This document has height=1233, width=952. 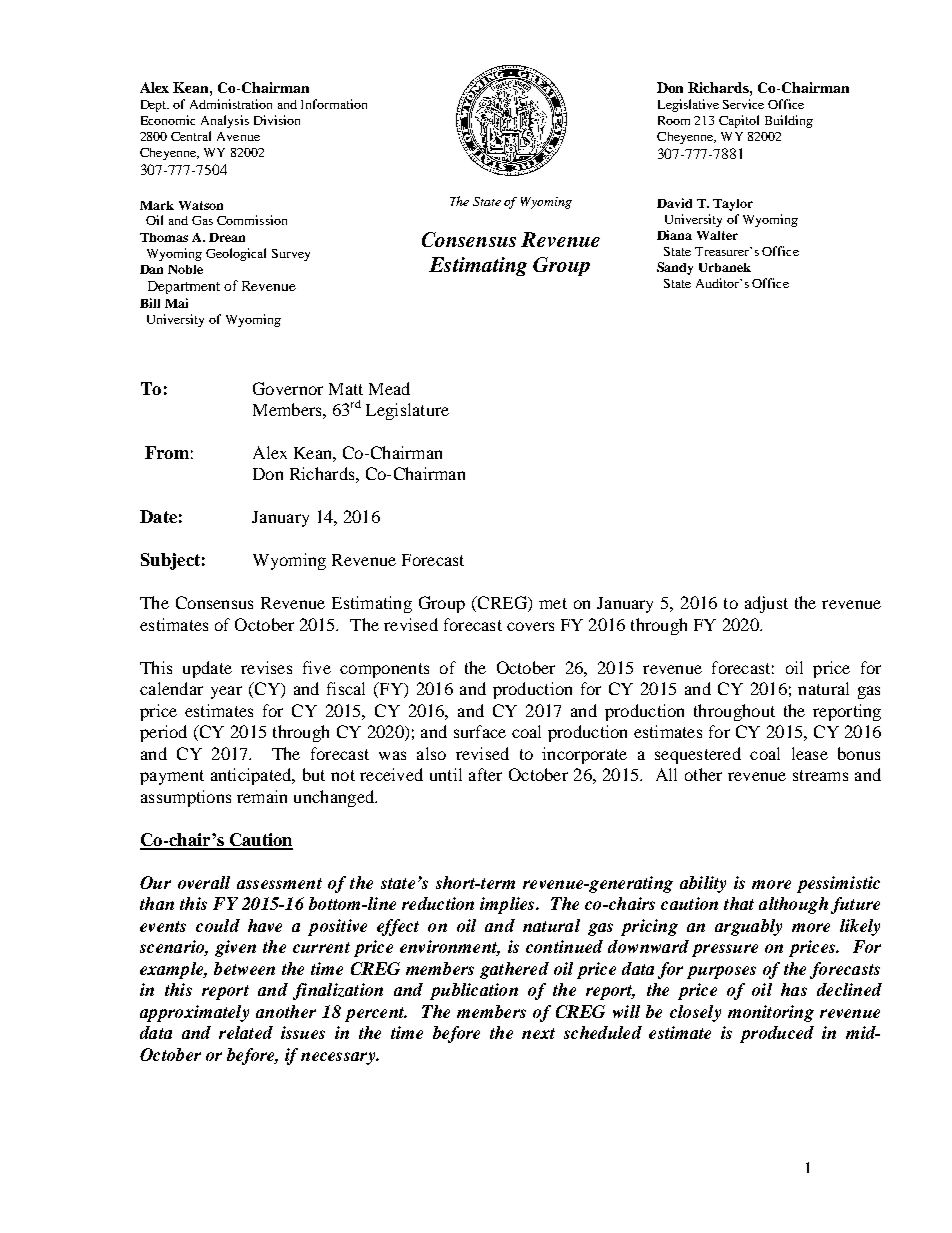 What do you see at coordinates (238, 136) in the document?
I see `Avenue` at bounding box center [238, 136].
